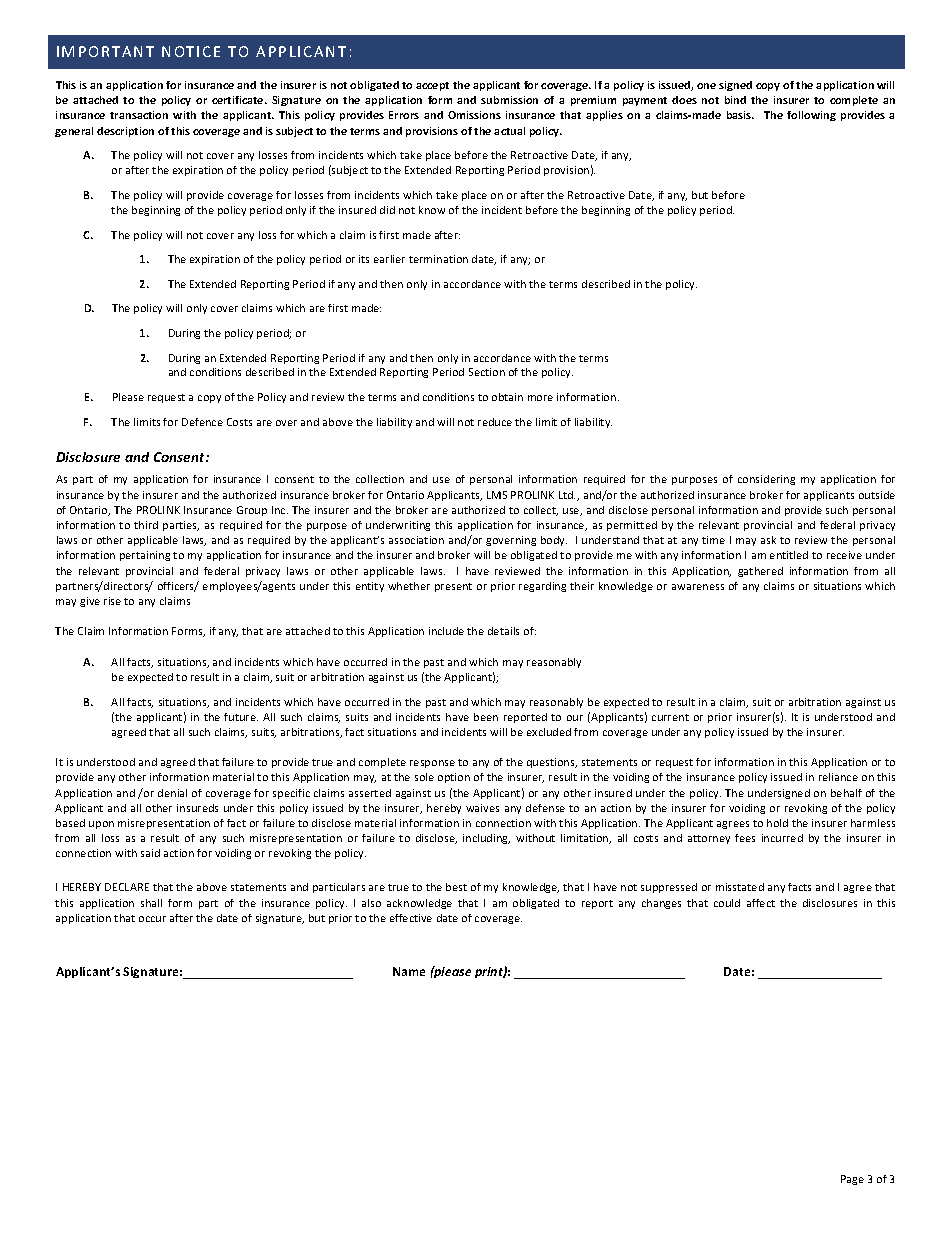  Describe the element at coordinates (497, 495) in the screenshot. I see `LMS` at that location.
